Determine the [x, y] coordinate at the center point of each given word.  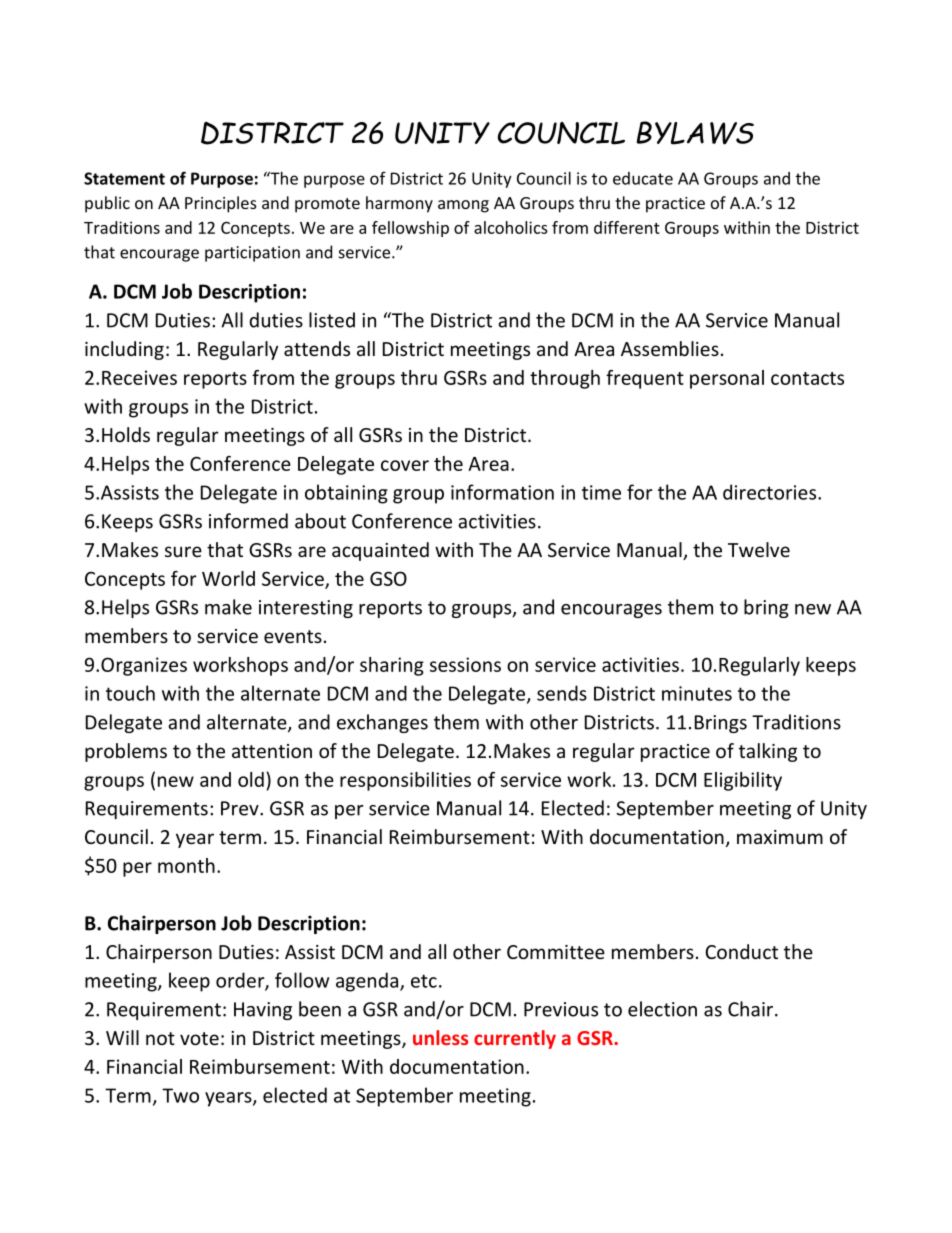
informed [248, 521]
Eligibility [743, 781]
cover [405, 465]
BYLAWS [695, 133]
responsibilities [405, 781]
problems [126, 752]
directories [771, 492]
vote [199, 1038]
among [463, 206]
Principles [221, 204]
